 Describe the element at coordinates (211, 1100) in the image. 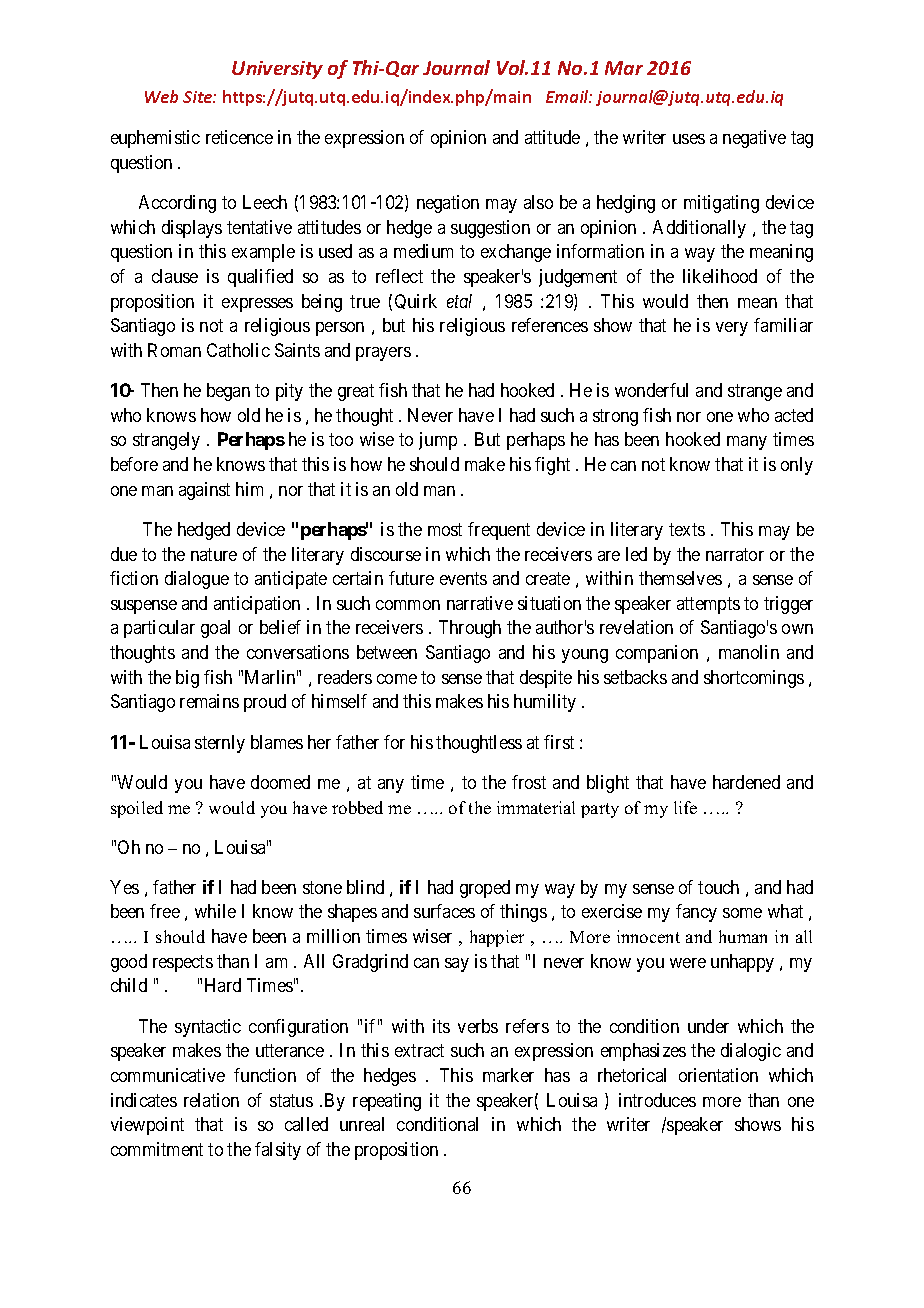

I see `relation` at that location.
